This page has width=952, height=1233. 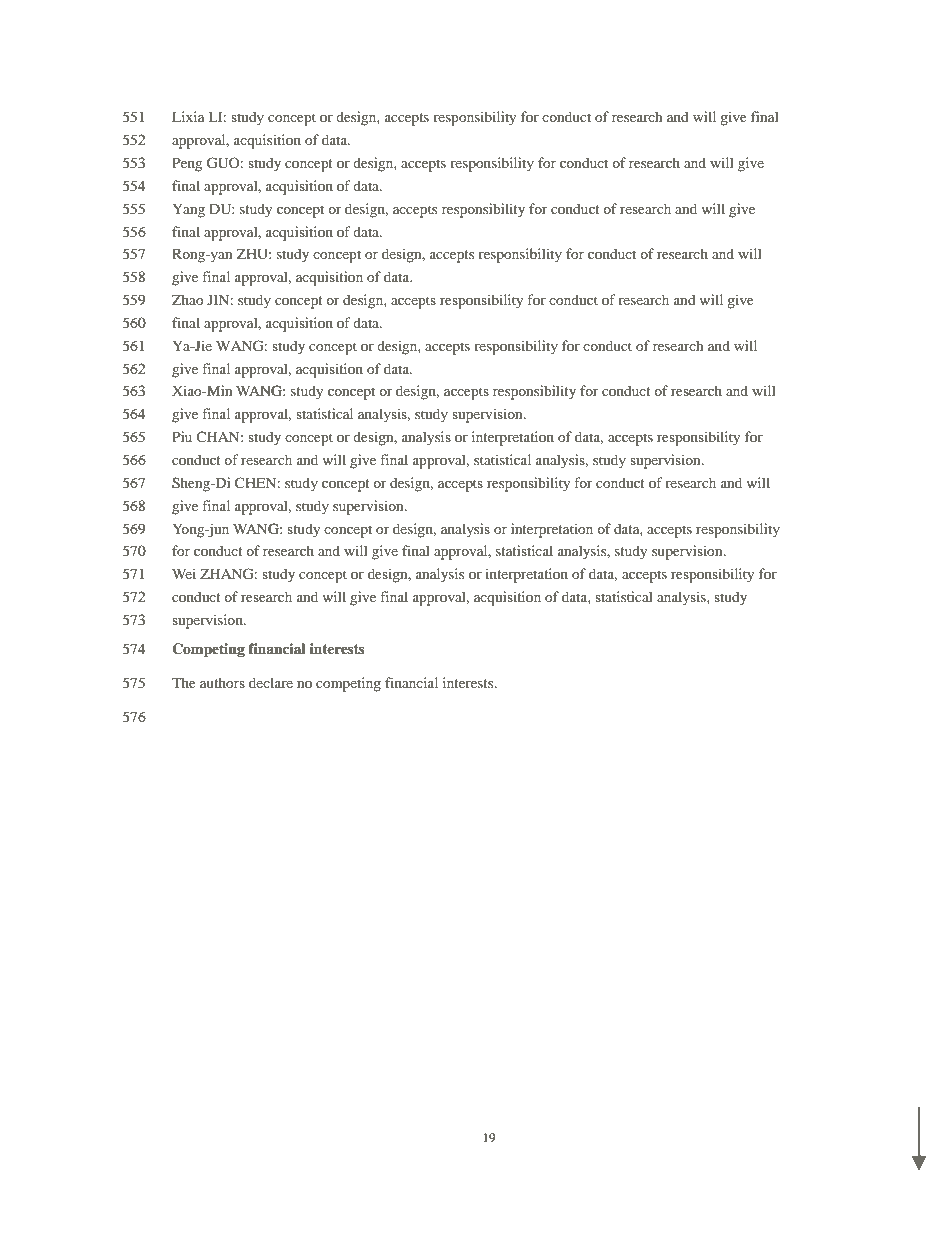 What do you see at coordinates (271, 682) in the page?
I see `declare` at bounding box center [271, 682].
